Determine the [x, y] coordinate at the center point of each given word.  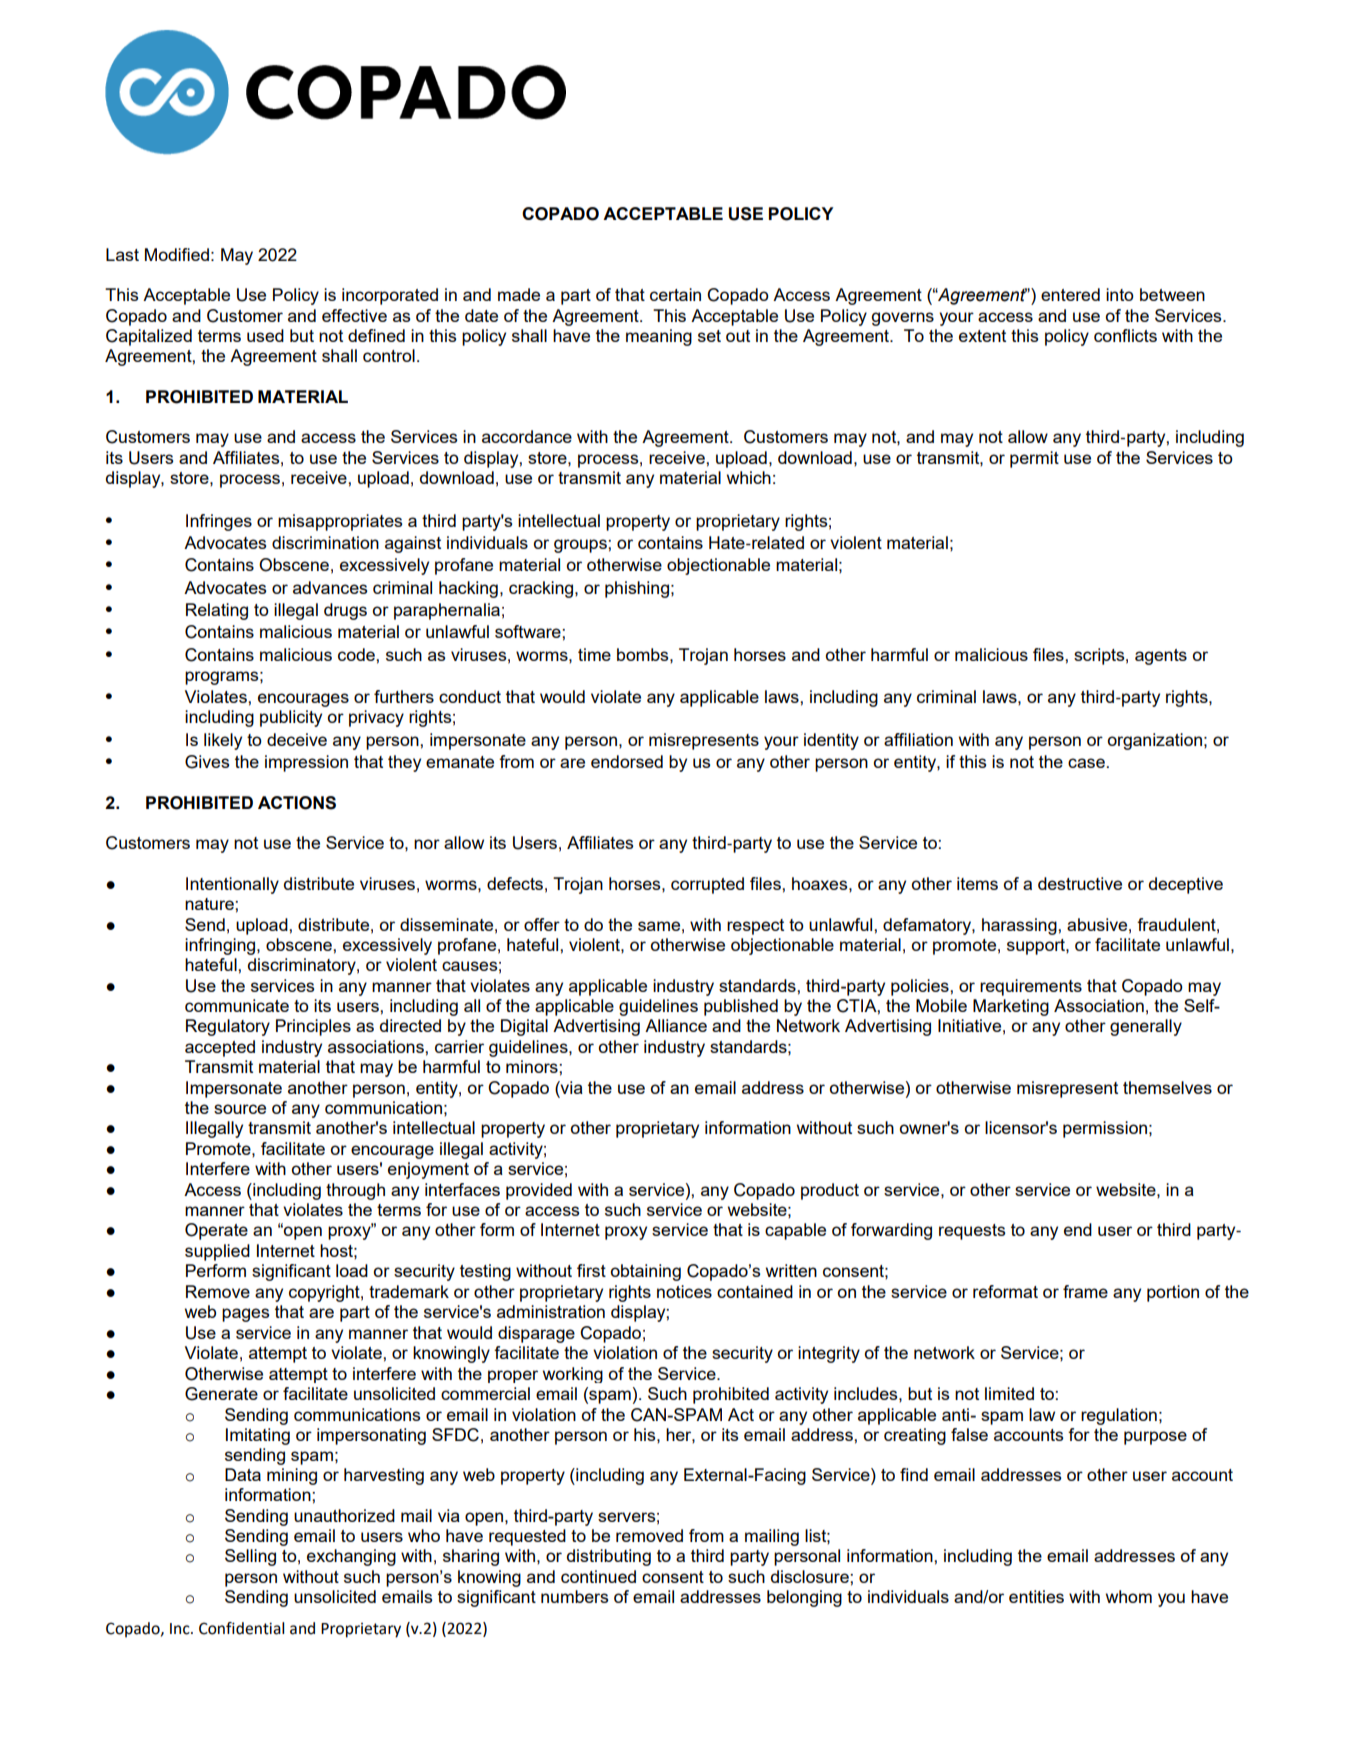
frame [1085, 1291]
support [1037, 947]
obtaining [646, 1272]
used [265, 335]
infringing [221, 946]
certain [675, 294]
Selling [250, 1557]
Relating [217, 611]
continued [598, 1576]
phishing [637, 589]
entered [1070, 294]
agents [1161, 657]
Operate [216, 1231]
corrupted [707, 885]
